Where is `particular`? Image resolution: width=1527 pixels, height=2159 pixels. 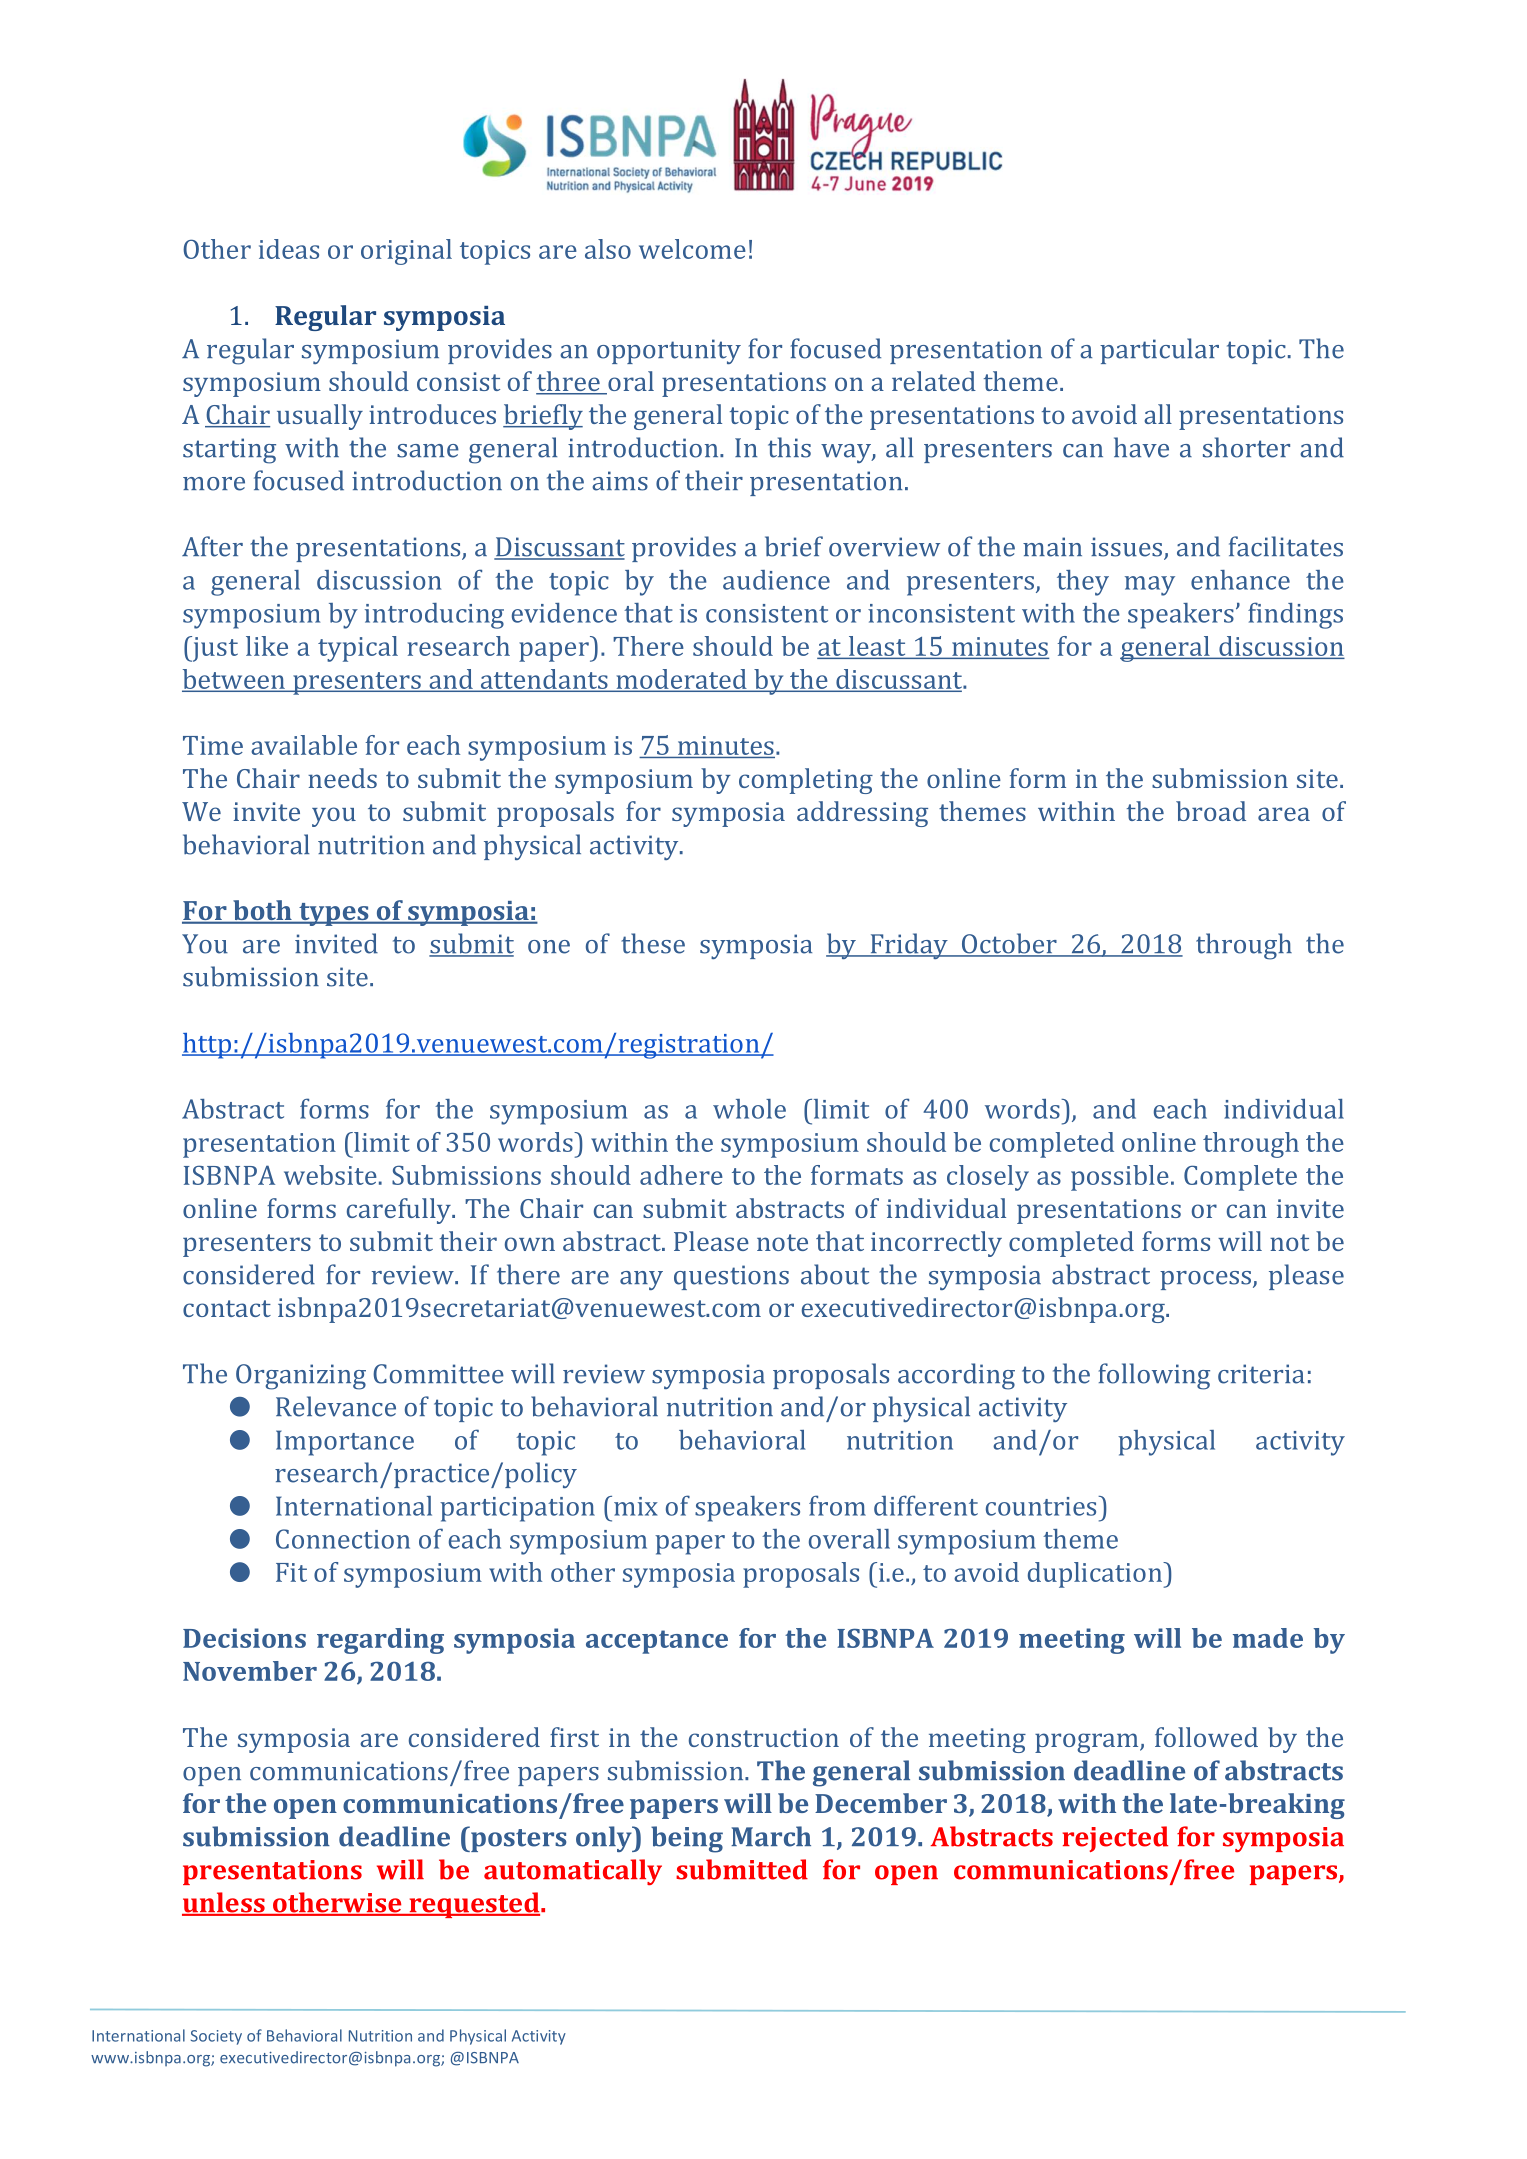
particular is located at coordinates (1159, 351).
